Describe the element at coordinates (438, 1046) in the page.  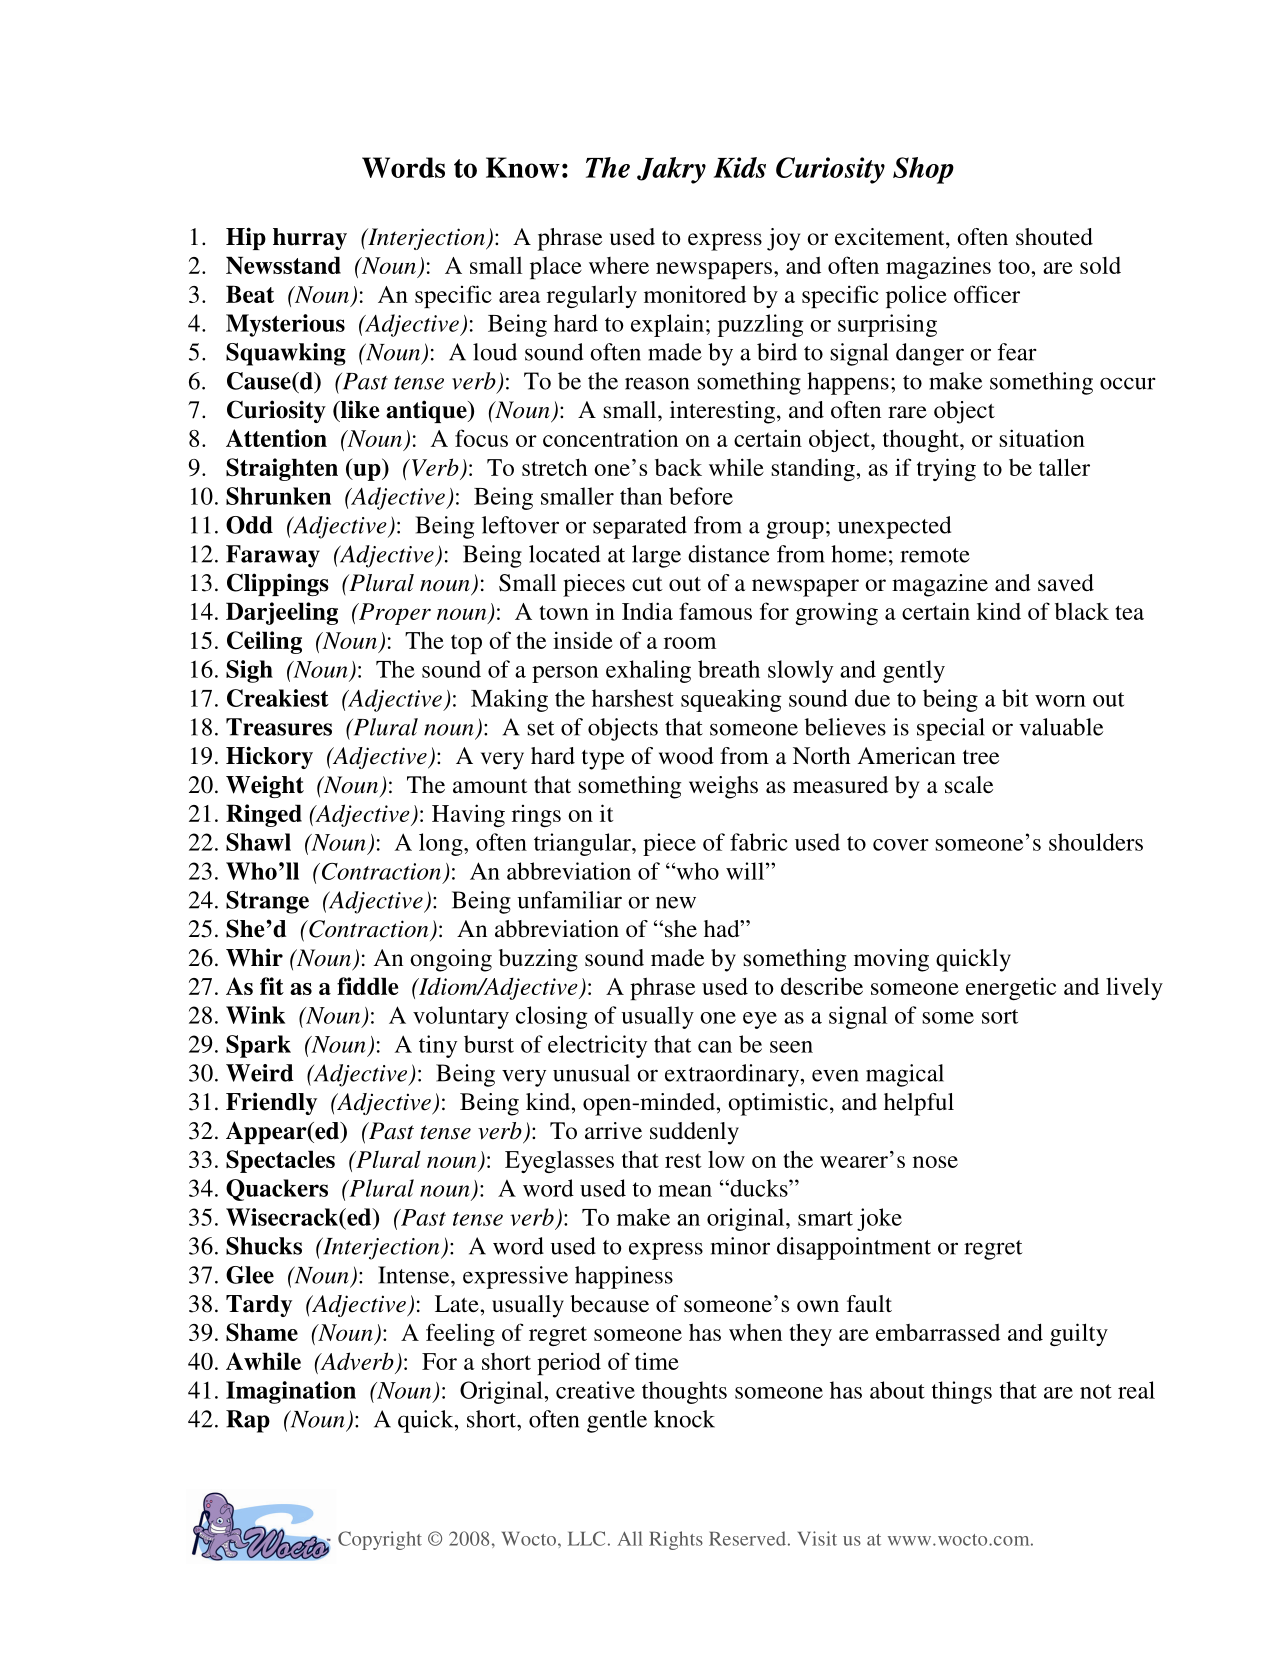
I see `tiny` at that location.
